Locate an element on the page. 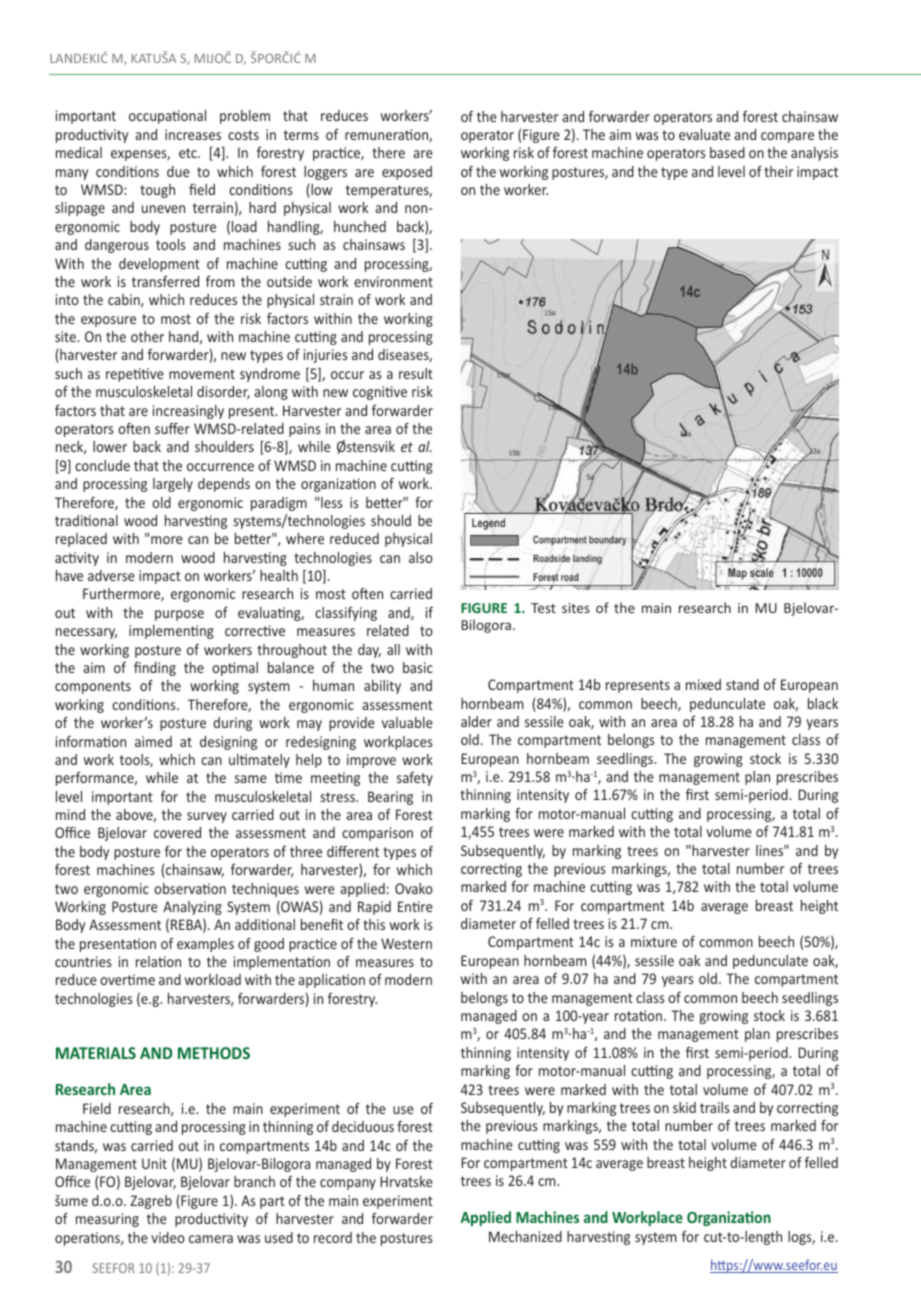 The width and height of the image is (921, 1316). mixed is located at coordinates (703, 684).
